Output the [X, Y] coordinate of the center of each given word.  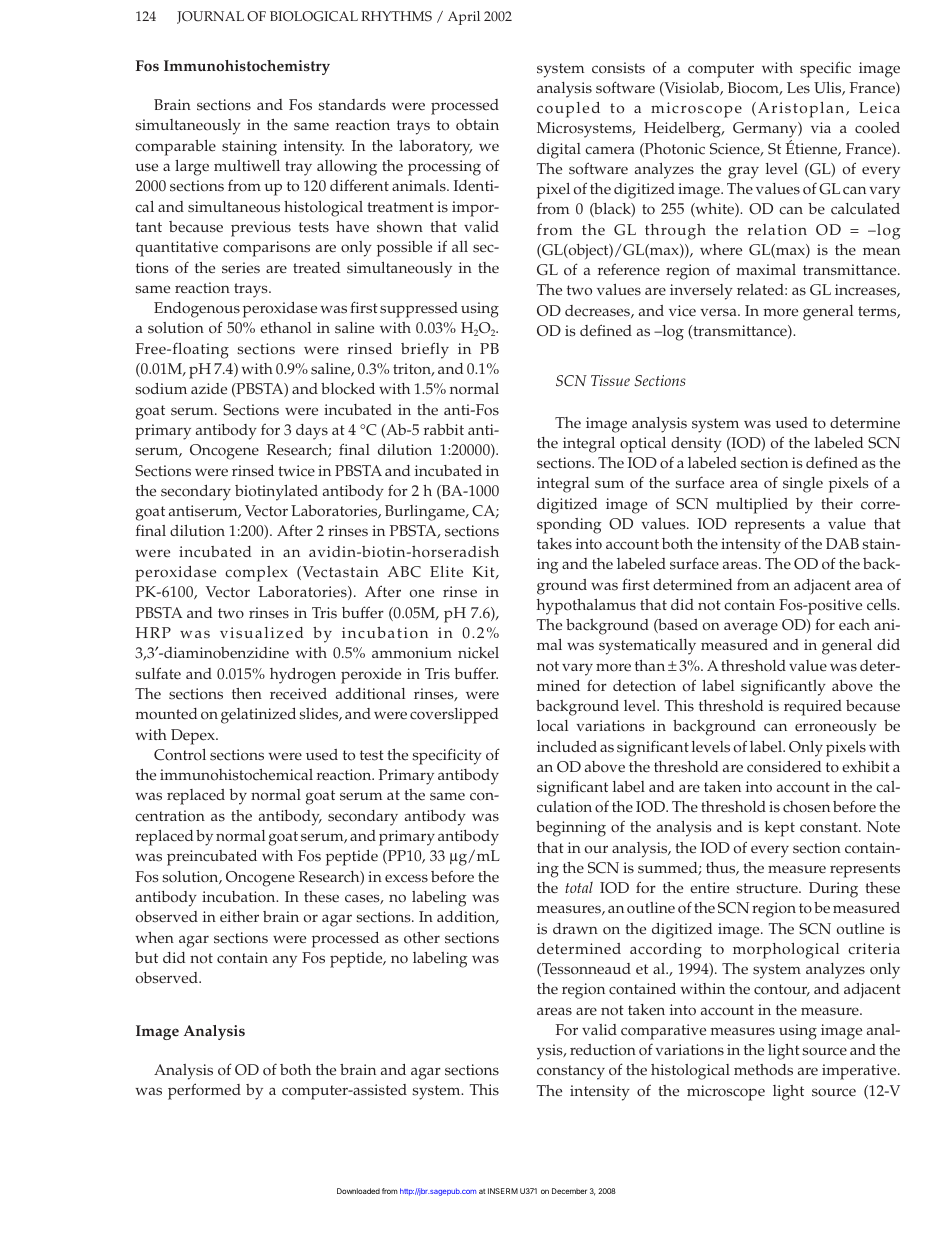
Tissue [610, 380]
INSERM [503, 1191]
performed [204, 1091]
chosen [806, 807]
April [464, 18]
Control [180, 755]
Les [798, 88]
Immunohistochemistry [247, 67]
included [567, 747]
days [312, 432]
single [803, 485]
